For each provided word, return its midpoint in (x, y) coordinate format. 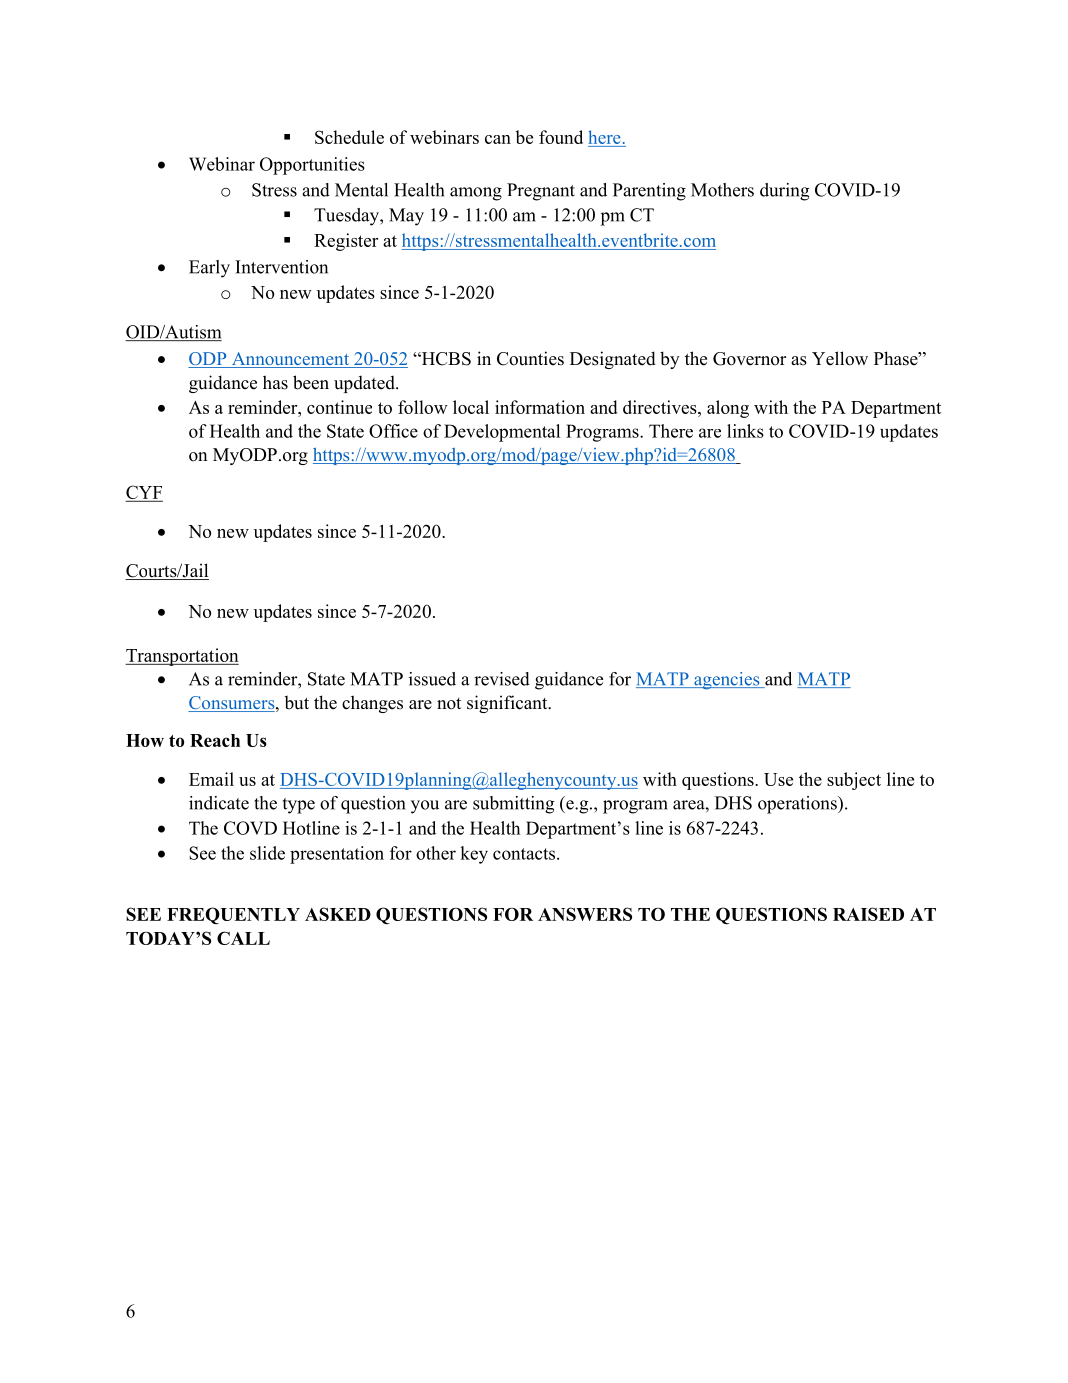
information (540, 407)
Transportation (182, 657)
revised (502, 679)
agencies (727, 681)
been (311, 382)
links (745, 431)
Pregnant (541, 192)
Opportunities (312, 166)
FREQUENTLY (233, 916)
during (785, 192)
